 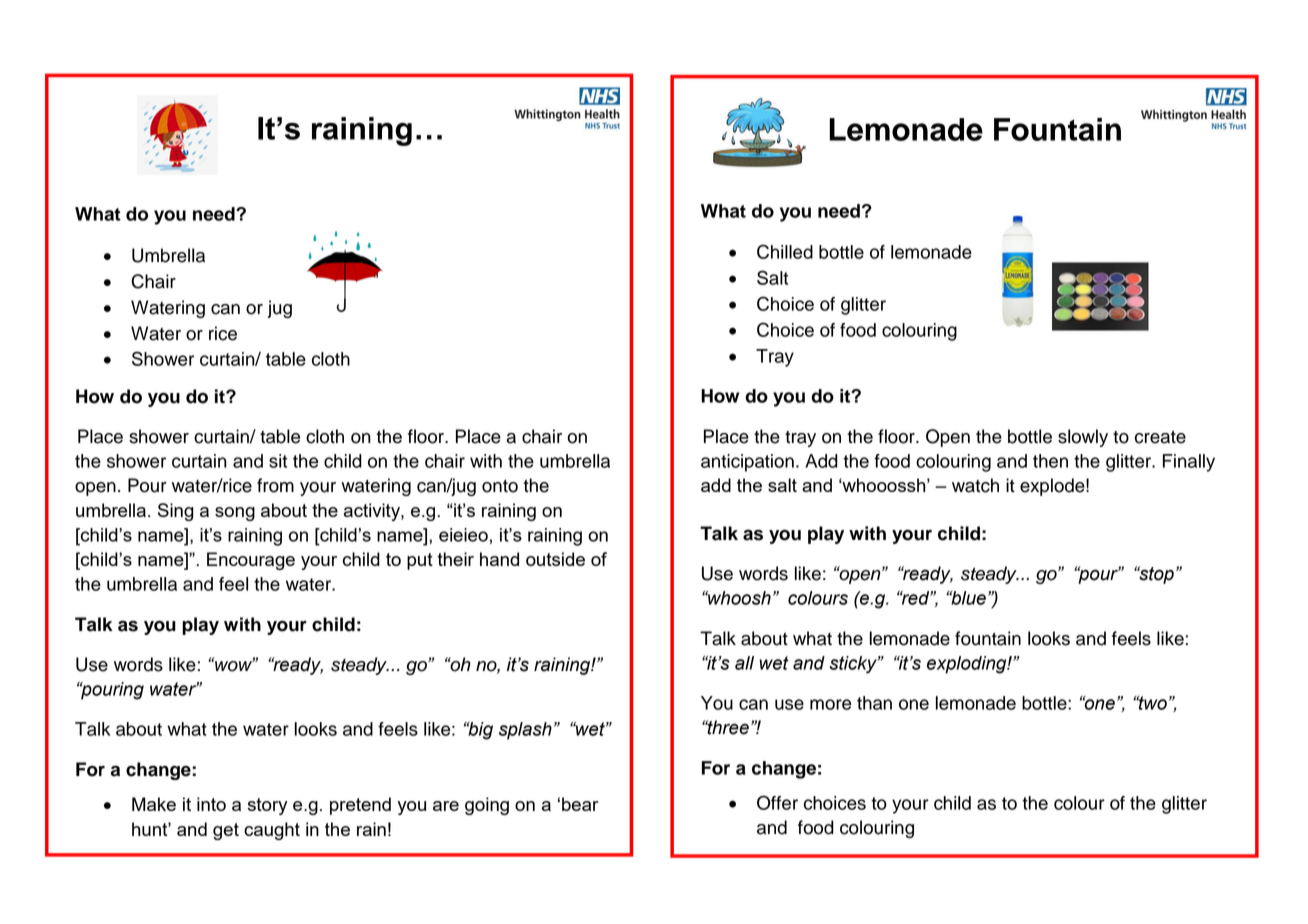 I want to click on create, so click(x=1160, y=437).
